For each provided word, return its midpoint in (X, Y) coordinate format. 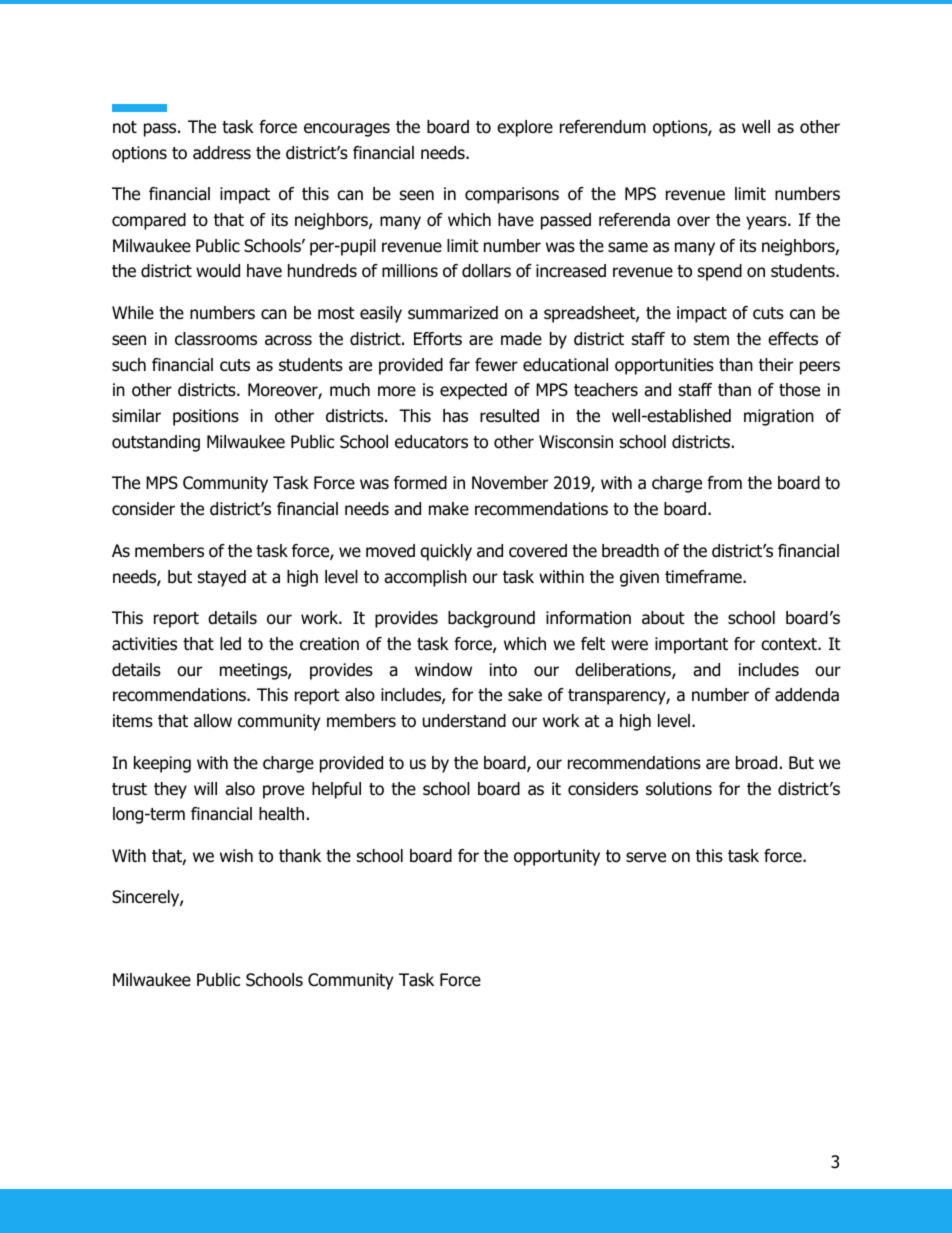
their (776, 365)
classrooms (216, 339)
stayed (222, 578)
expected (473, 391)
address (222, 153)
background (491, 619)
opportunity (557, 857)
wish (236, 855)
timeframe (704, 577)
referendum (603, 127)
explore (525, 128)
